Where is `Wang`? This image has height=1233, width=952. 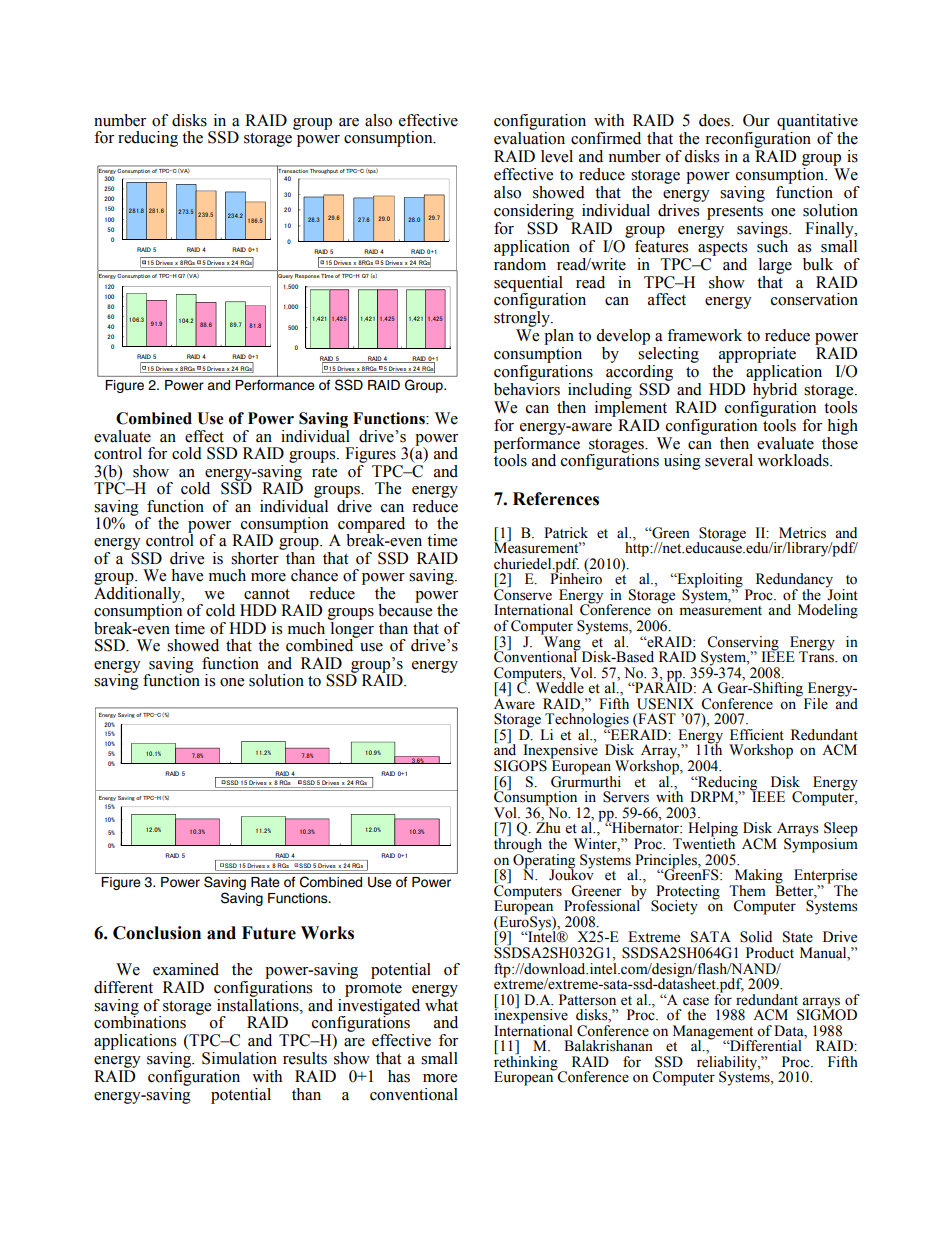
Wang is located at coordinates (562, 643).
